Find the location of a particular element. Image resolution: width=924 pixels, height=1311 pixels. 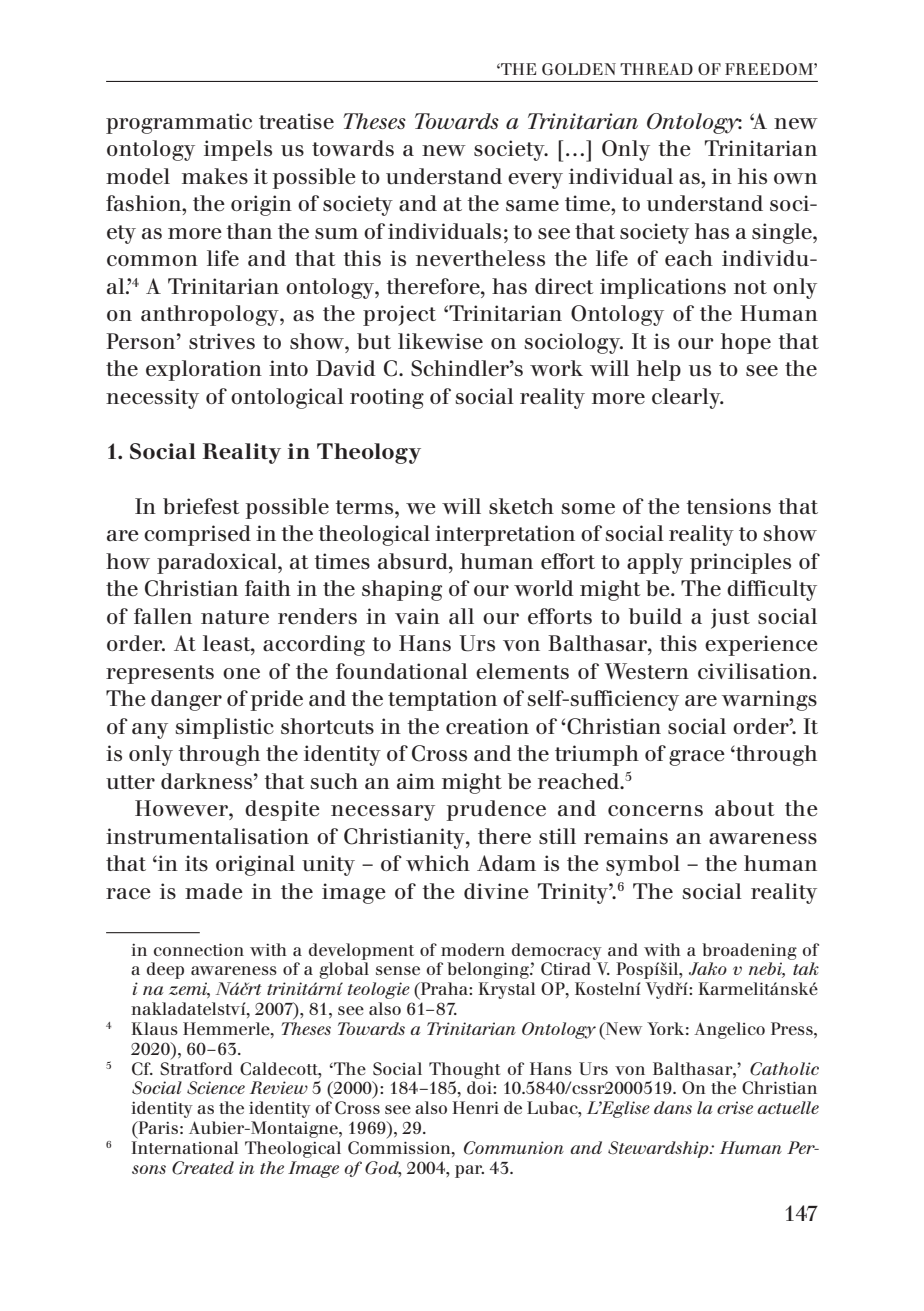

nature is located at coordinates (235, 617).
